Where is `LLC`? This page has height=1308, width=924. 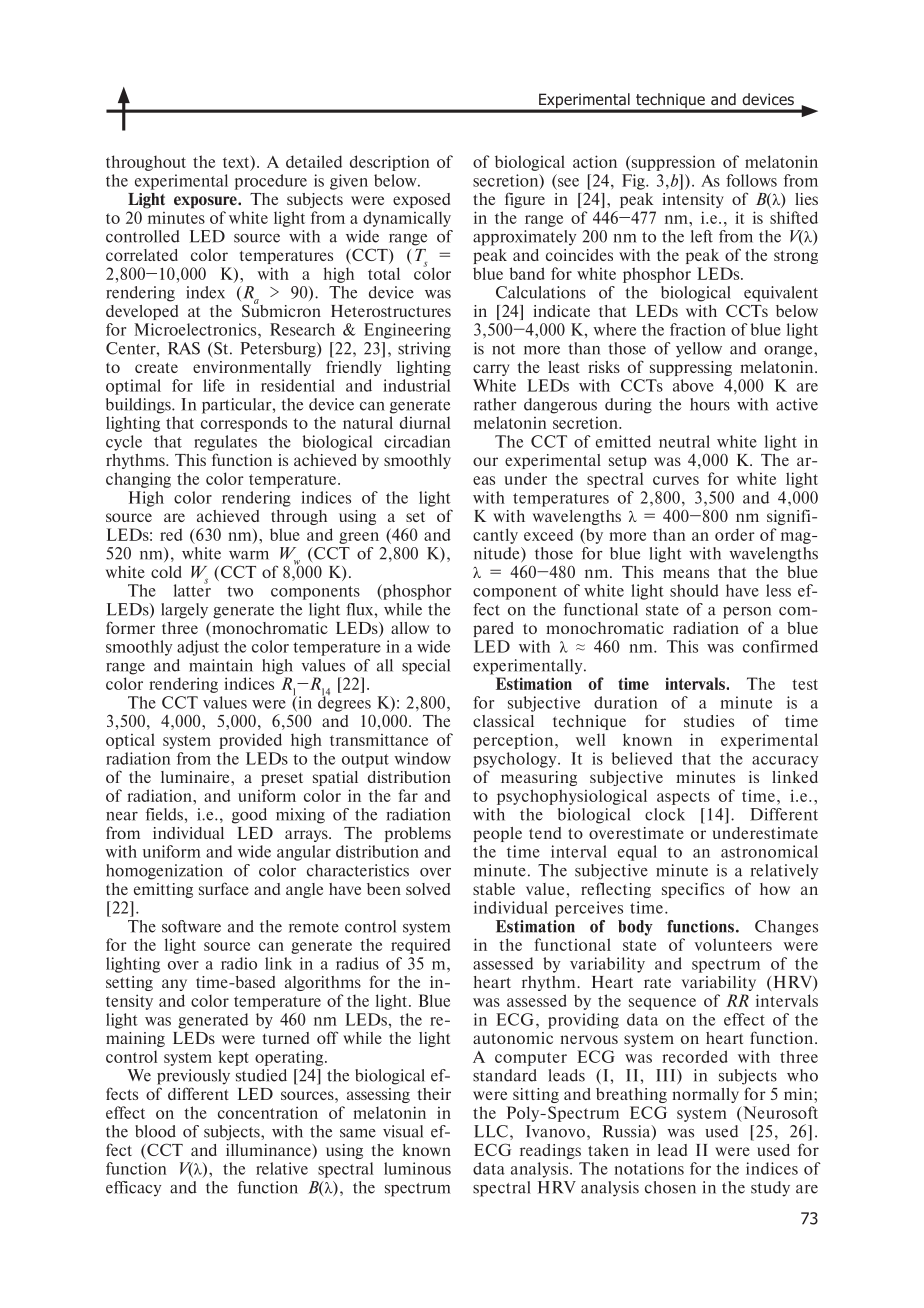 LLC is located at coordinates (492, 1132).
